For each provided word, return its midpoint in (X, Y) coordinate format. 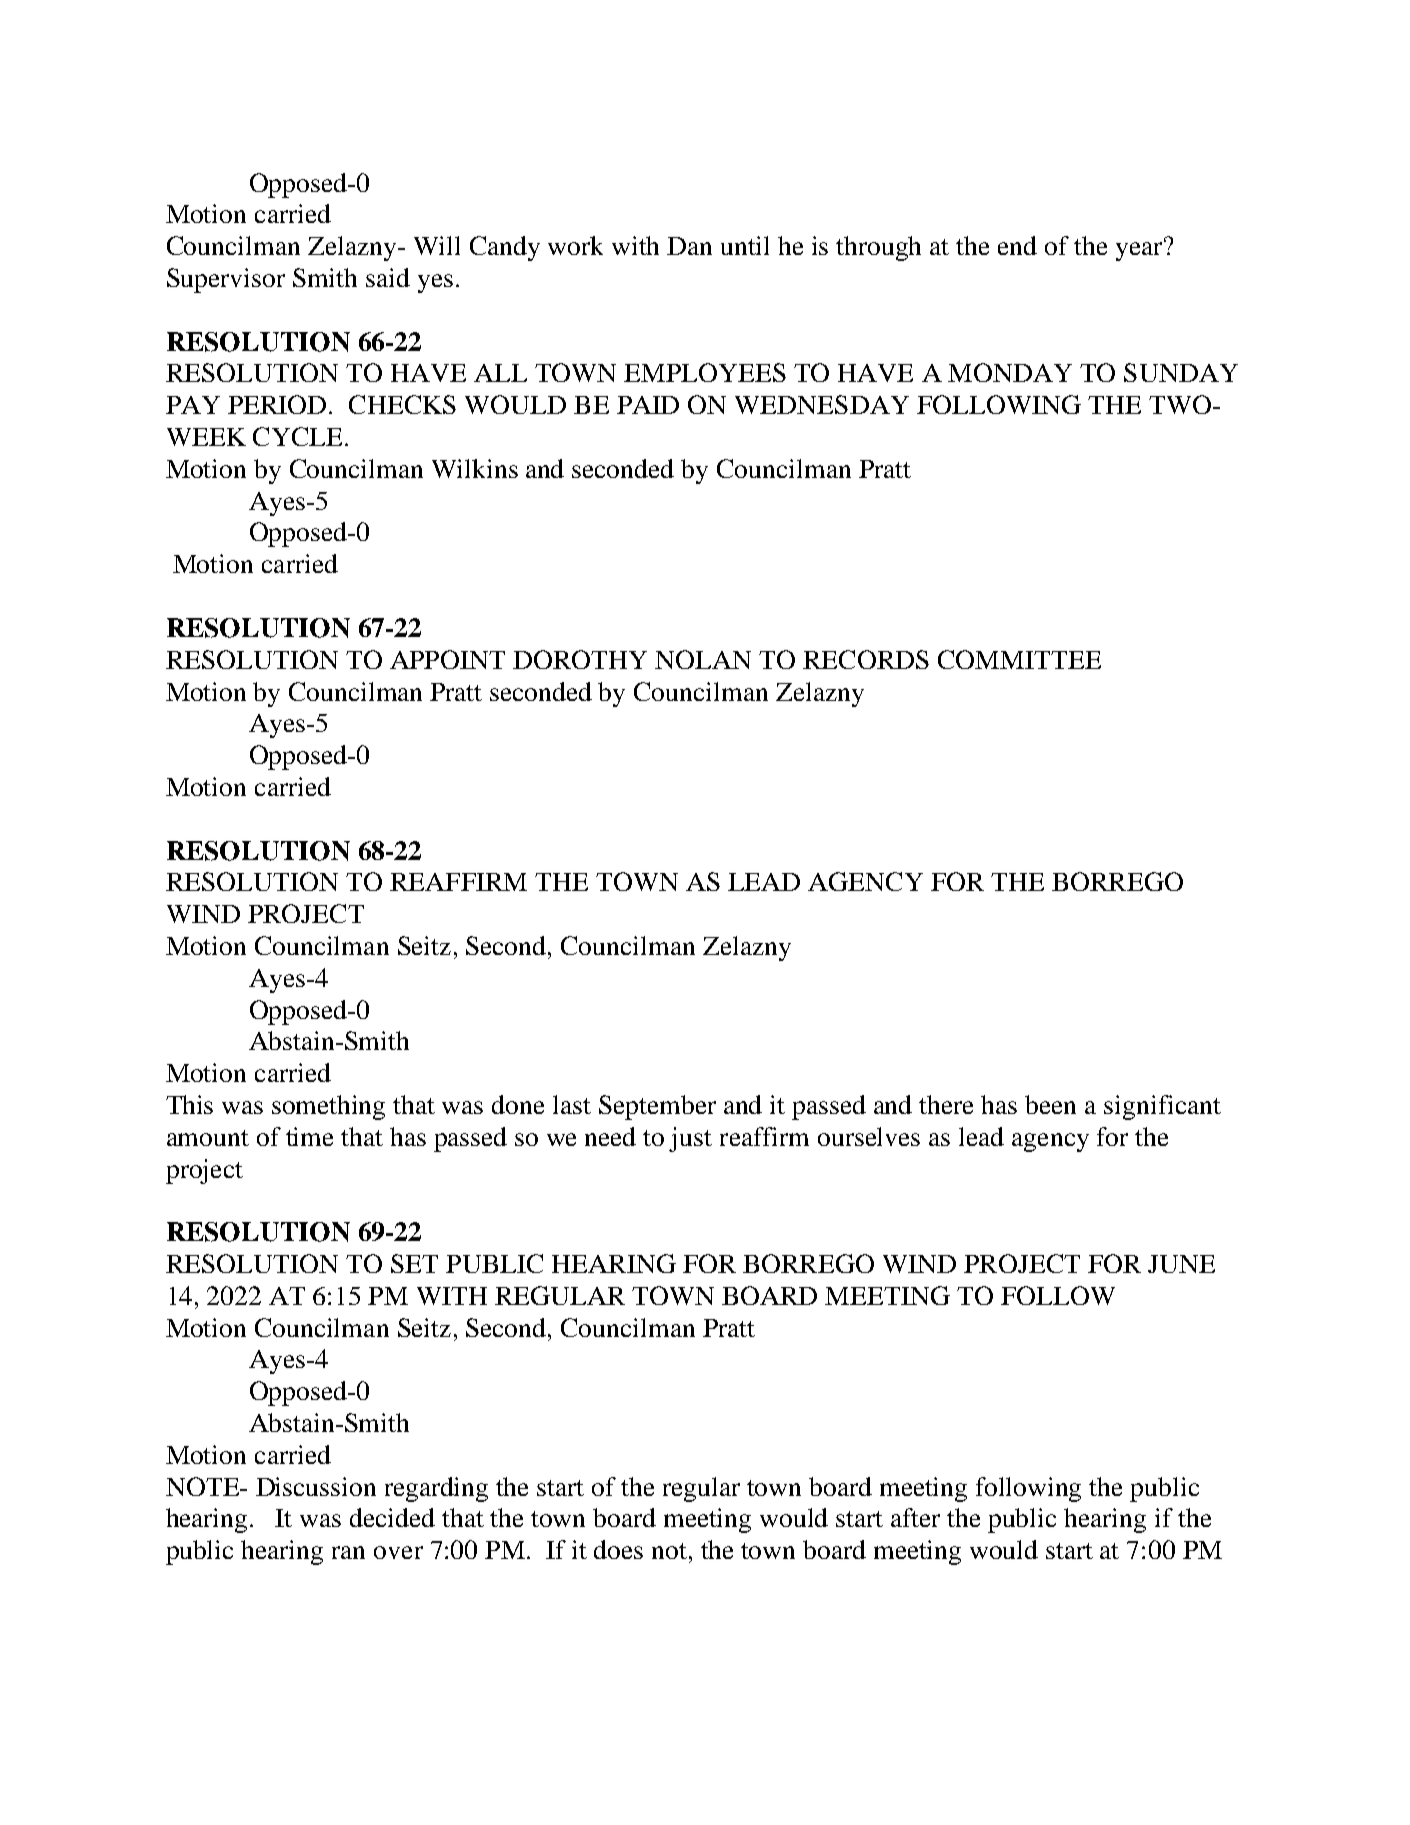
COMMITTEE (1019, 659)
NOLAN (703, 659)
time (309, 1136)
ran (348, 1552)
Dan (689, 246)
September (657, 1107)
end (1017, 245)
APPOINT (447, 659)
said (388, 277)
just (690, 1139)
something (328, 1107)
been (1050, 1104)
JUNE (1181, 1264)
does (618, 1549)
